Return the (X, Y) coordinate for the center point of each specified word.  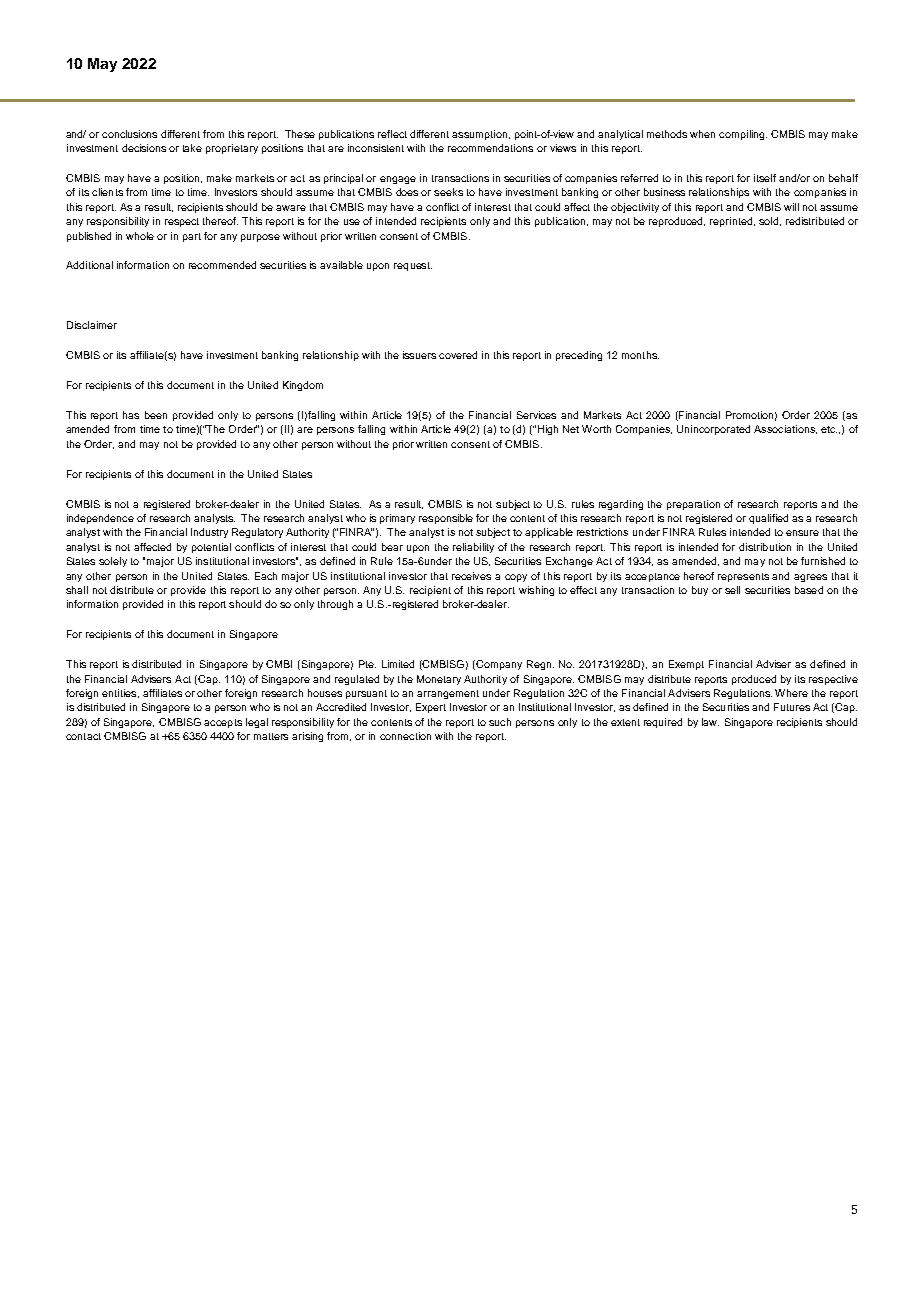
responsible (446, 519)
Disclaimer (92, 325)
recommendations (490, 148)
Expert (431, 708)
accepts (223, 723)
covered (458, 355)
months (640, 355)
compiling (743, 135)
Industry (209, 533)
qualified (768, 519)
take (192, 148)
